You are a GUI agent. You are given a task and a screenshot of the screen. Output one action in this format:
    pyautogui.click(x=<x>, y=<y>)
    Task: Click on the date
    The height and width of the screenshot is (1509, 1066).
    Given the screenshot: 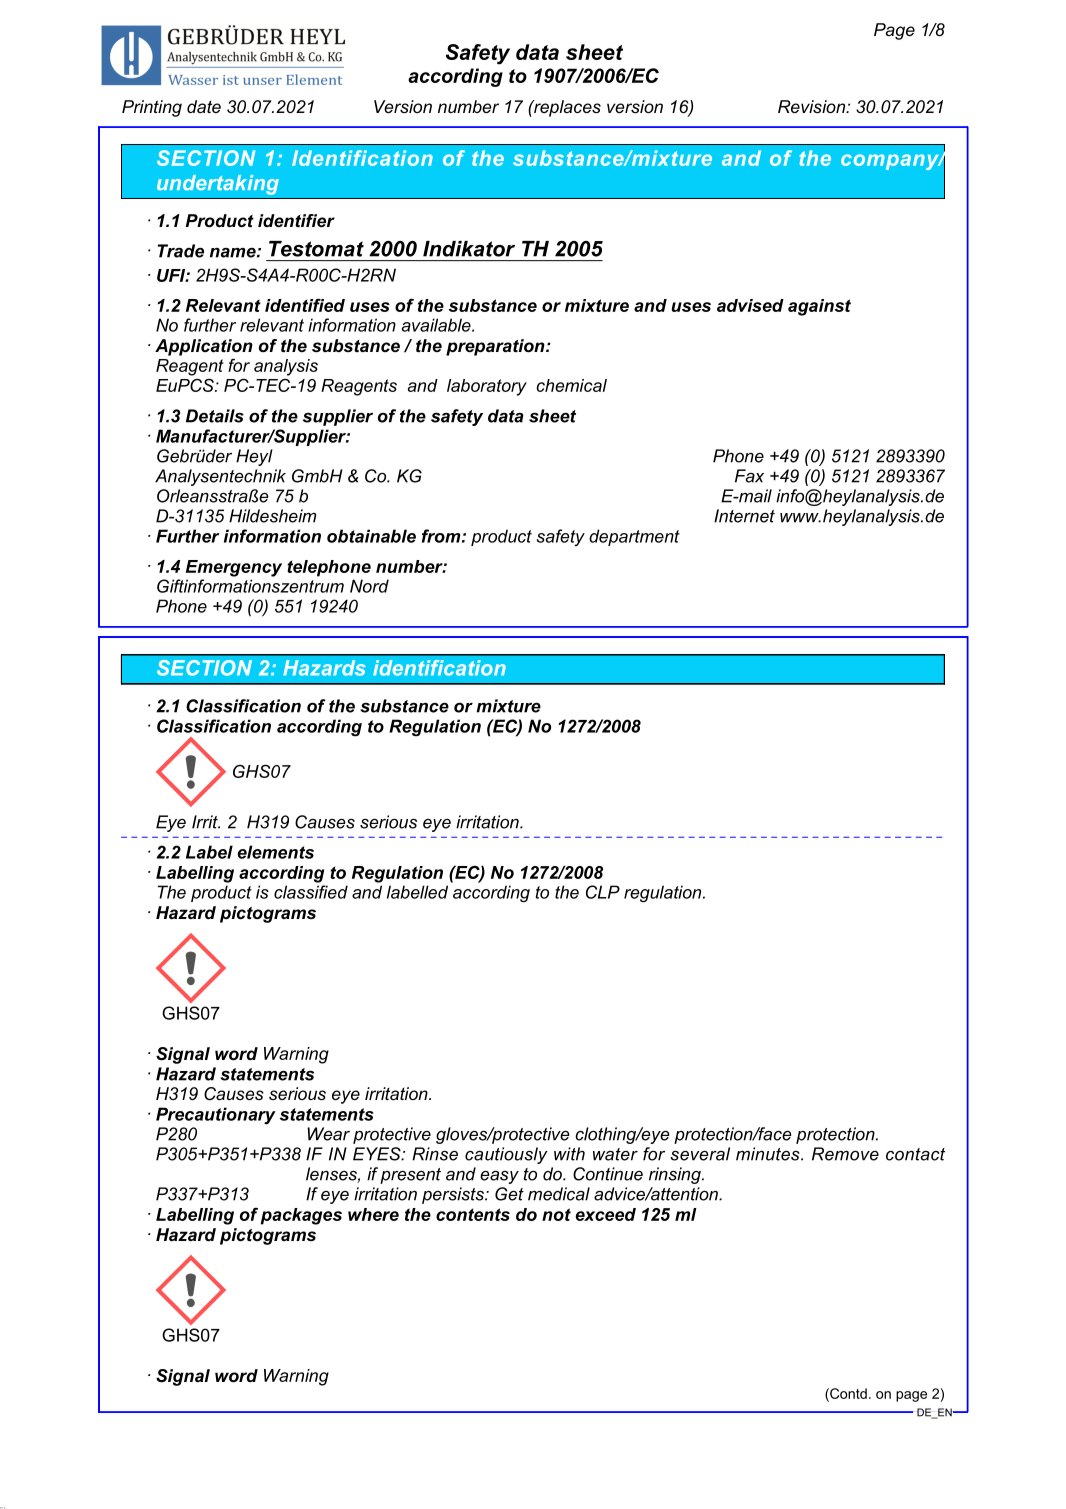 What is the action you would take?
    pyautogui.click(x=204, y=106)
